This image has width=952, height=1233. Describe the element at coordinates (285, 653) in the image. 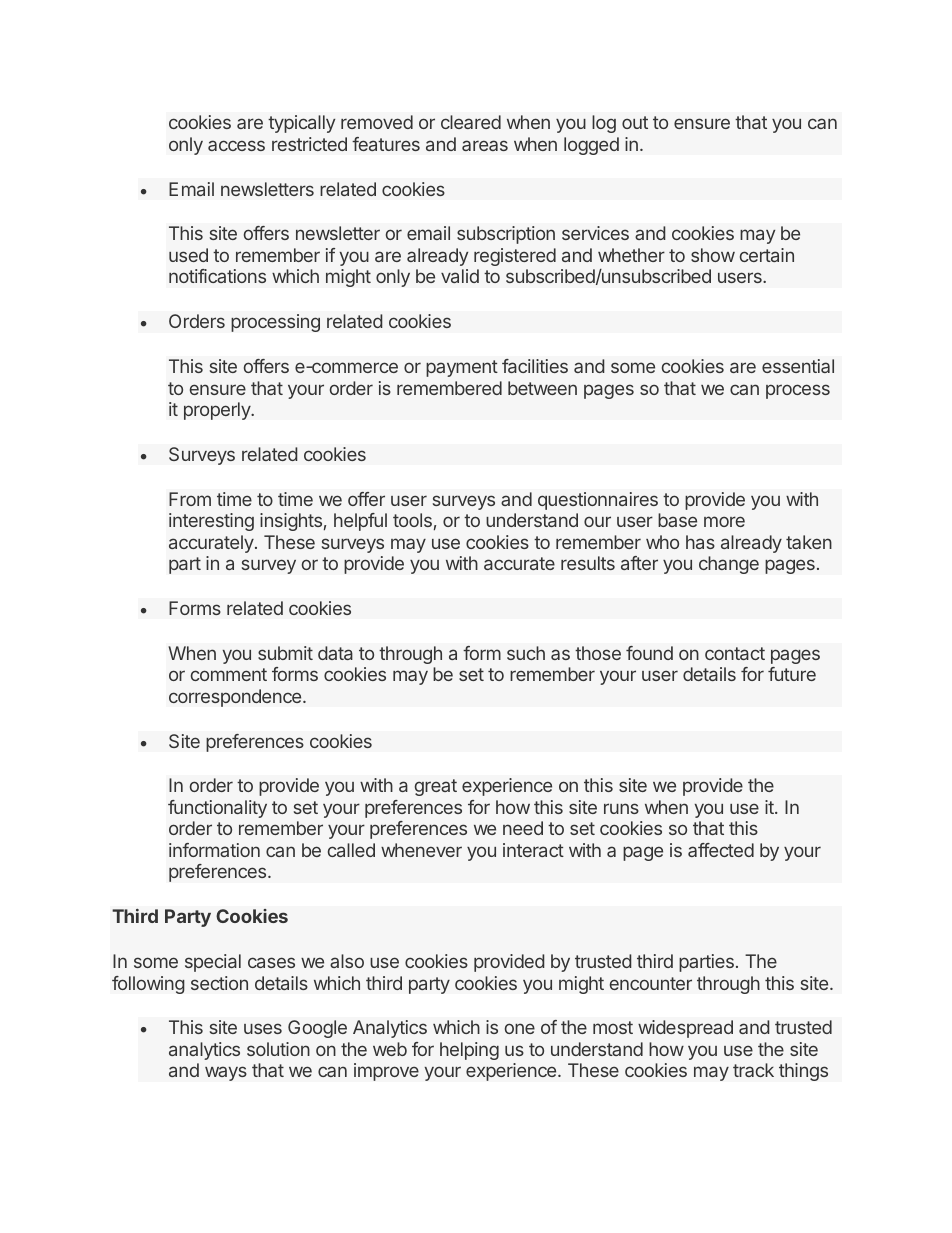

I see `submit` at that location.
